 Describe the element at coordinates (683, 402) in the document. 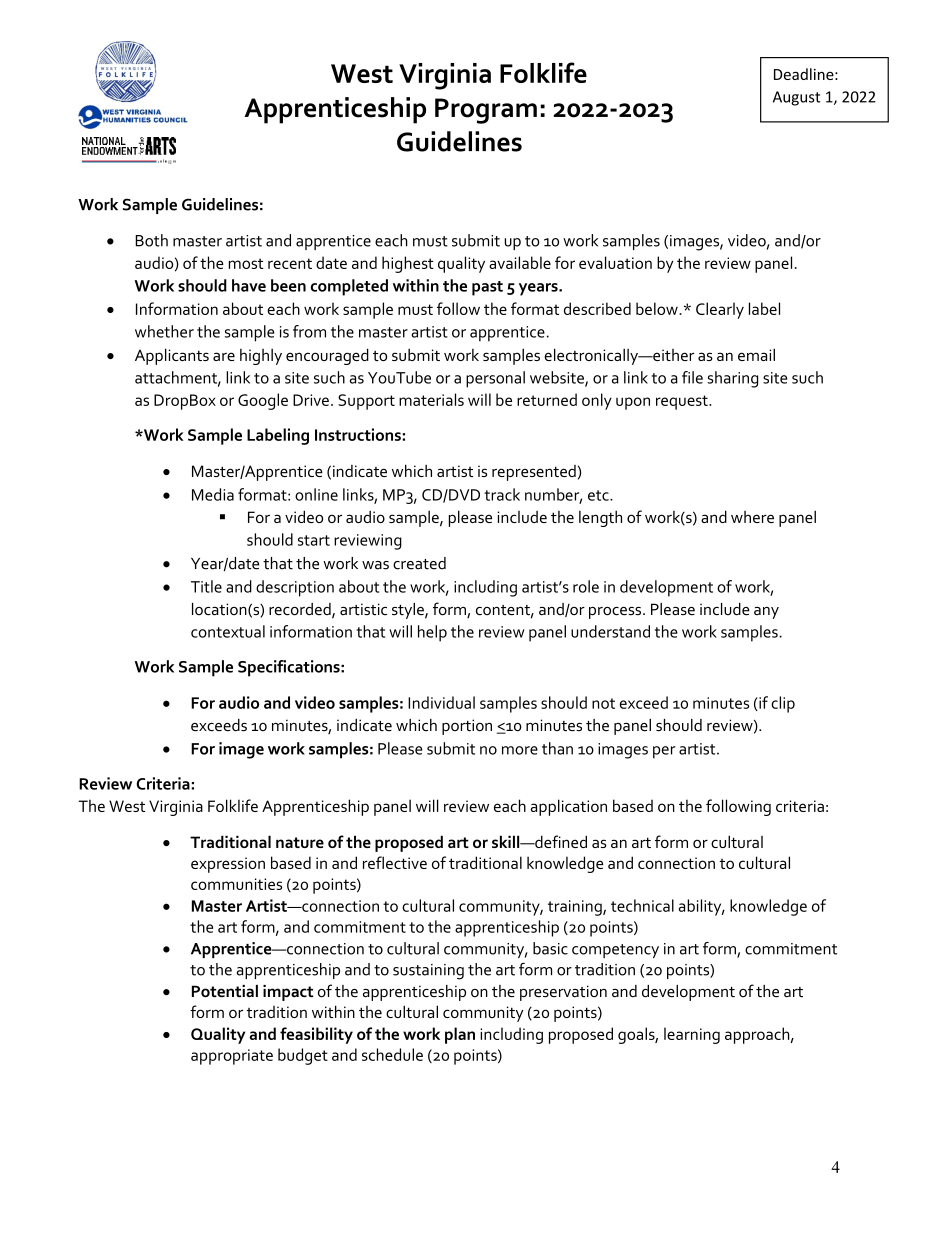

I see `request` at that location.
